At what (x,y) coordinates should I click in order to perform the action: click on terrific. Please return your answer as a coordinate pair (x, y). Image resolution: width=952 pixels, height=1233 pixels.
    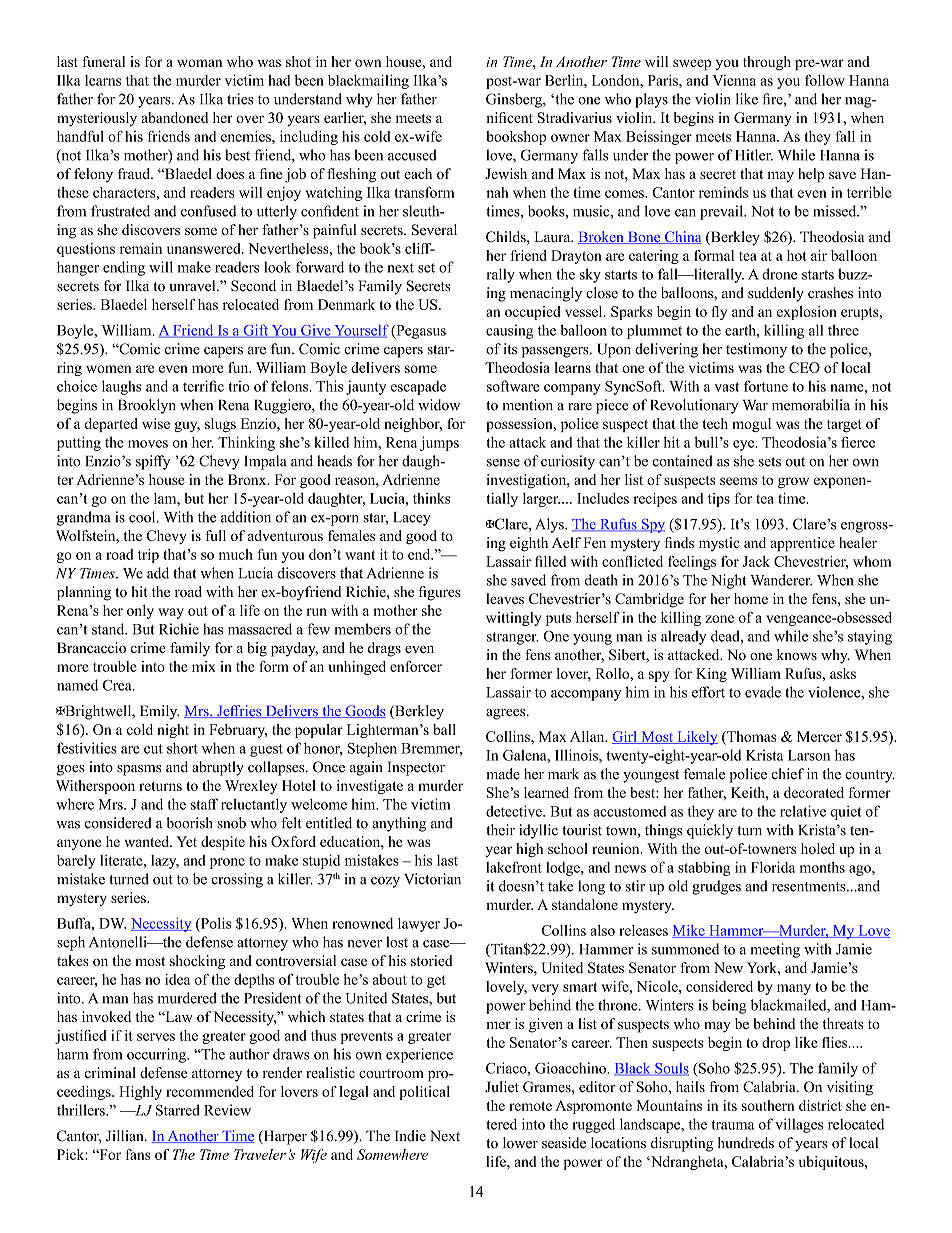
    Looking at the image, I should click on (203, 386).
